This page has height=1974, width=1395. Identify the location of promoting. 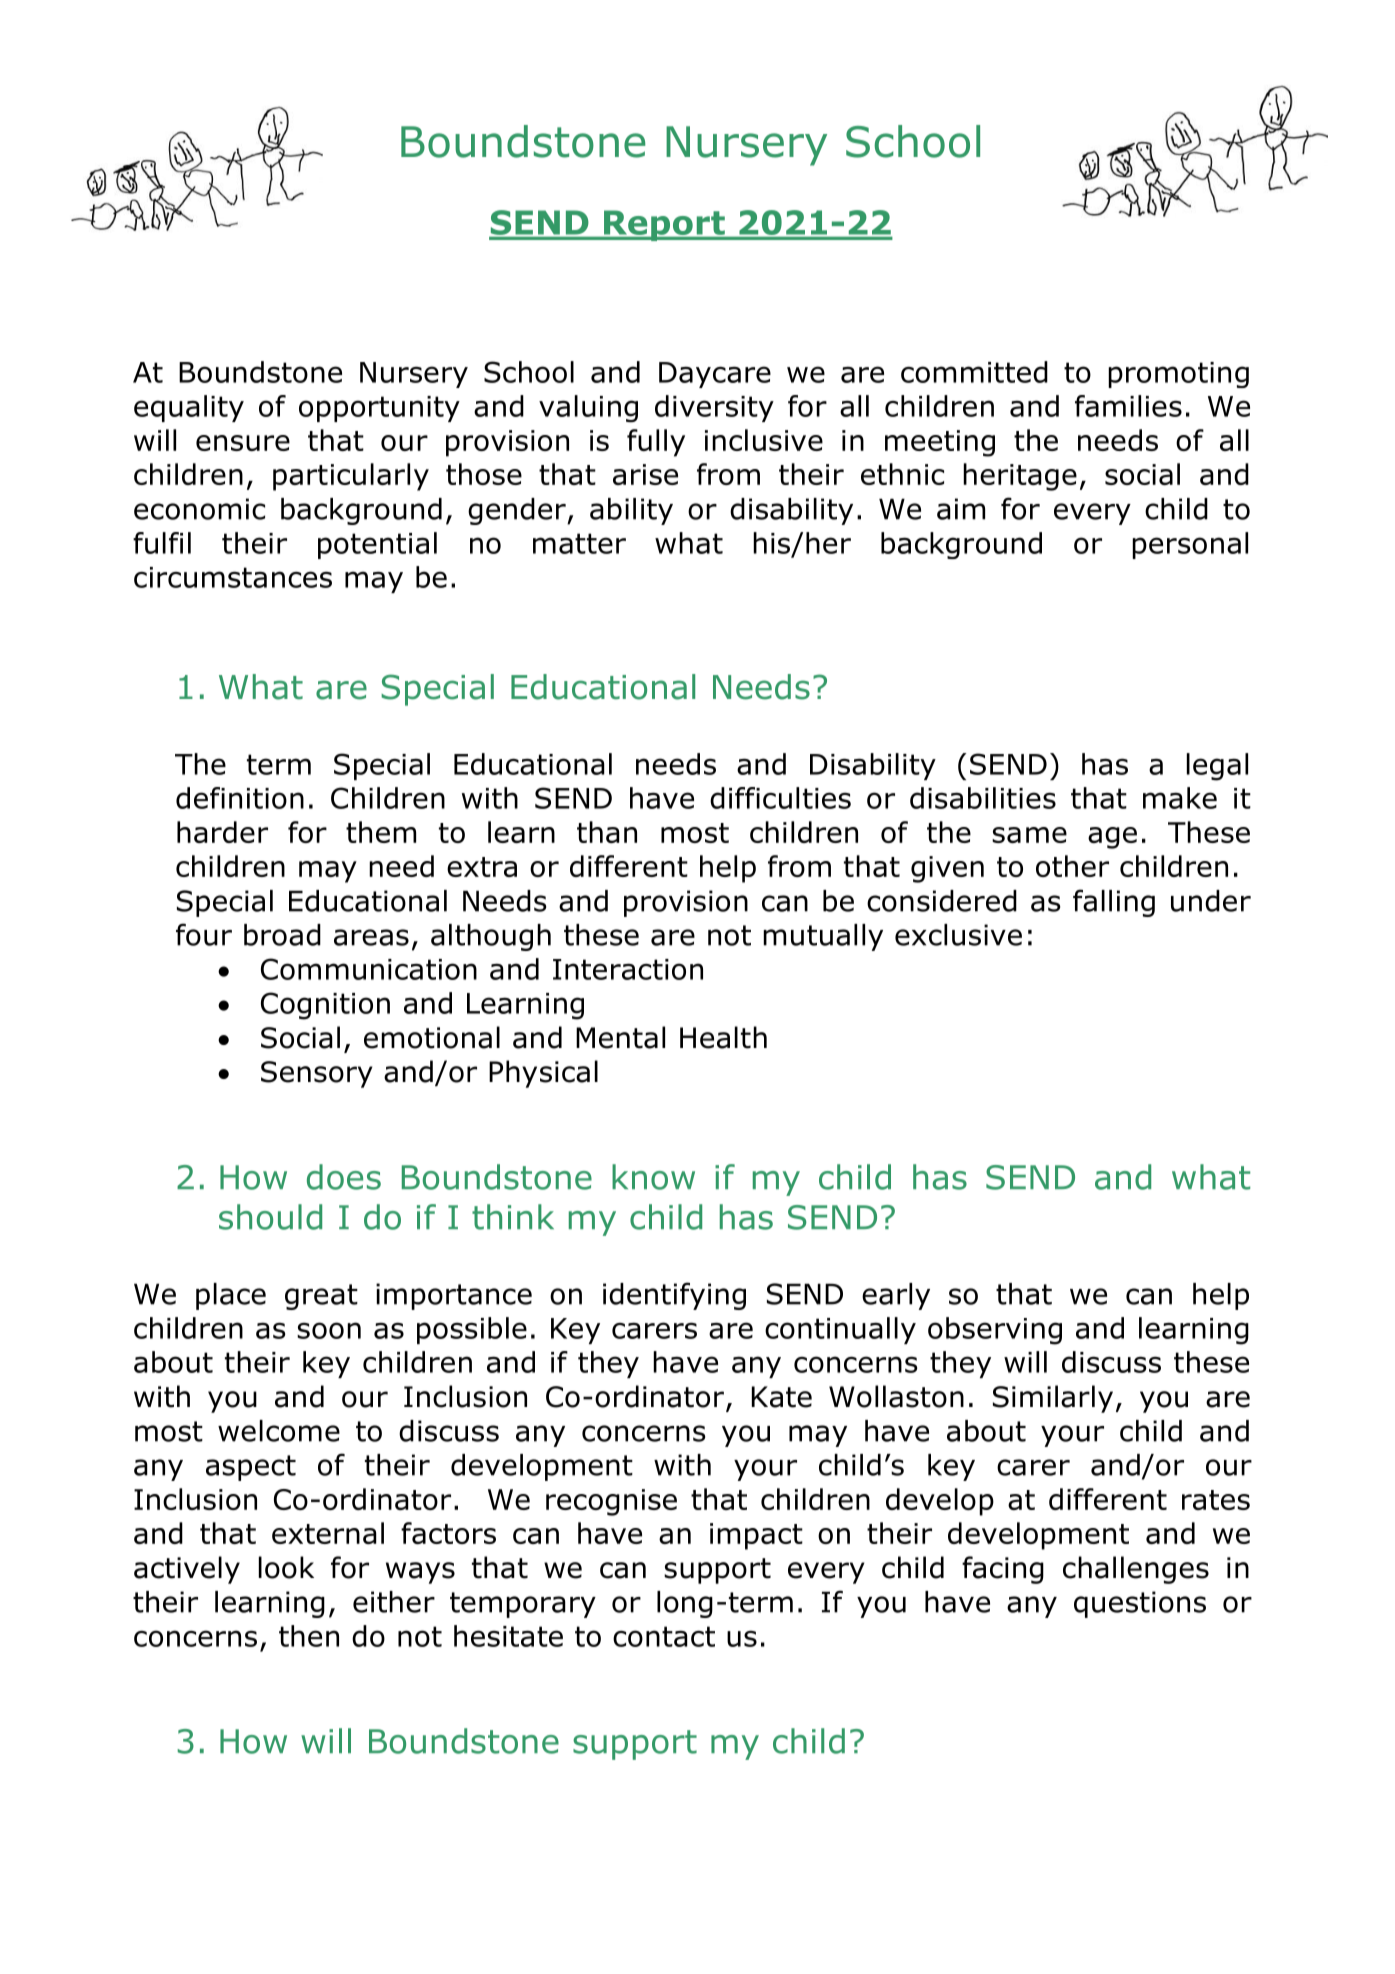
(1178, 375).
